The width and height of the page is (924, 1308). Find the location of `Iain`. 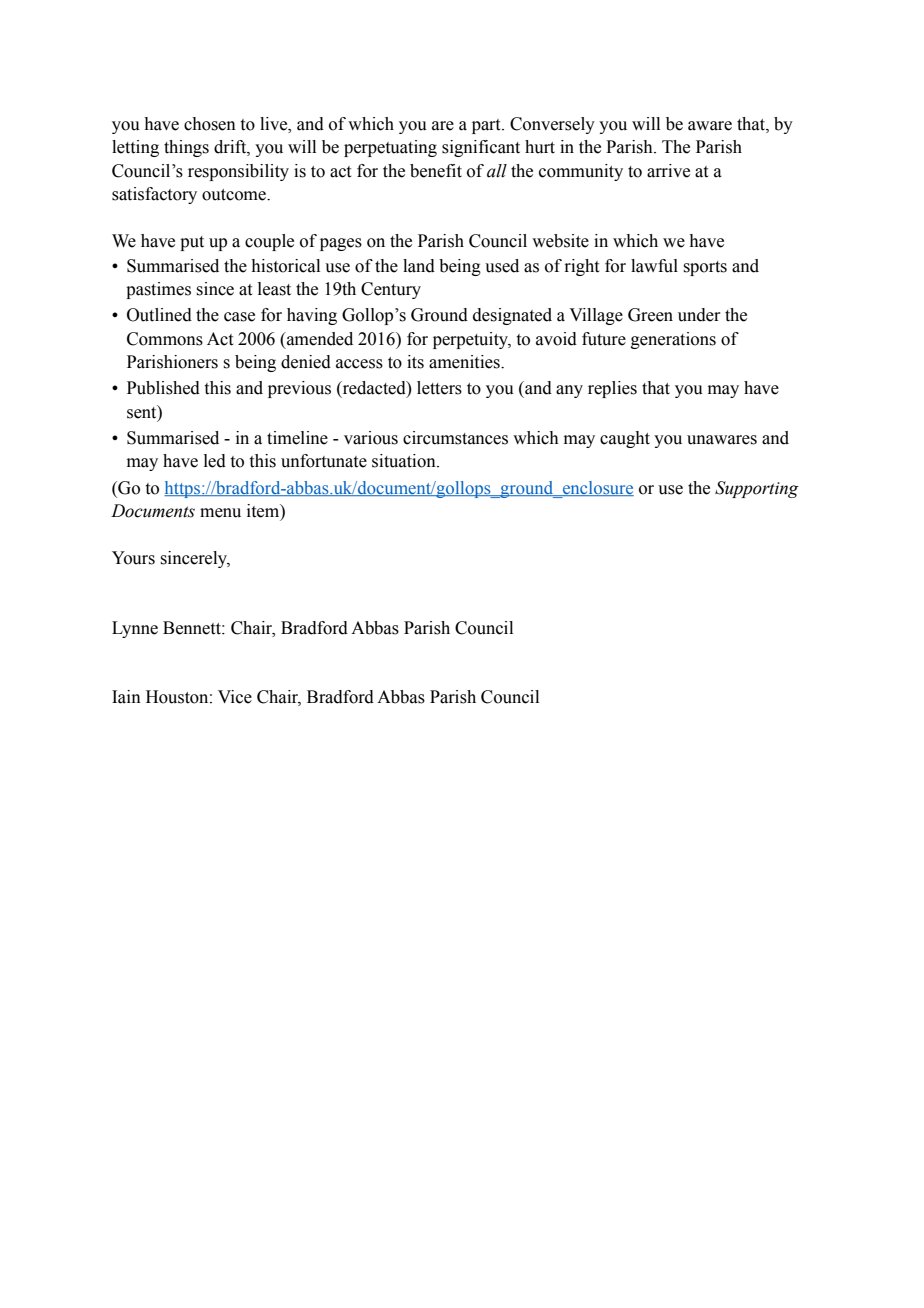

Iain is located at coordinates (126, 697).
